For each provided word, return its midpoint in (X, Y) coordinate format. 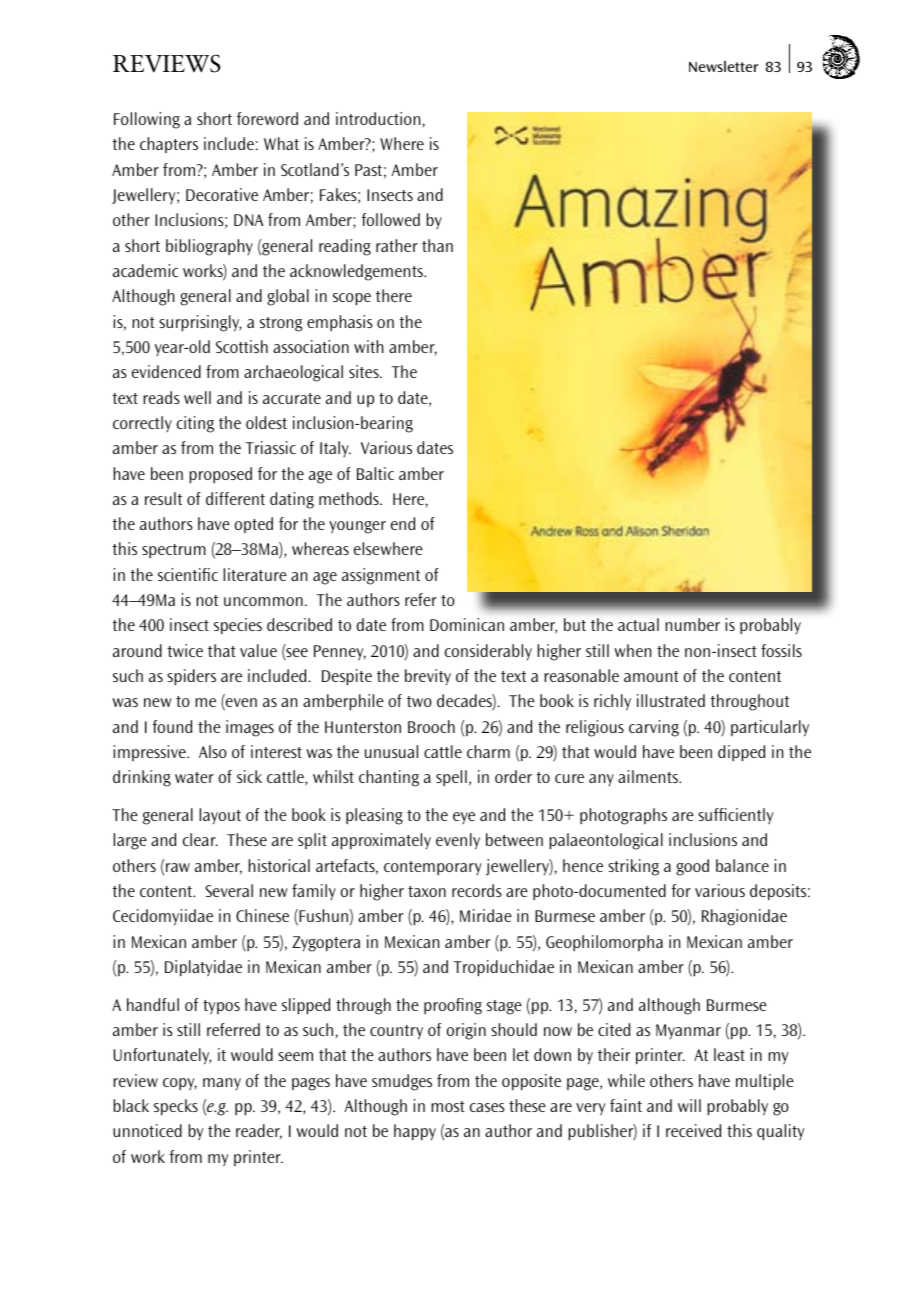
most (448, 1106)
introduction (378, 118)
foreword (267, 118)
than (437, 245)
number (693, 624)
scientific (188, 574)
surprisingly (200, 323)
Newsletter (723, 66)
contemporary (433, 868)
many (222, 1084)
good (692, 867)
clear (200, 839)
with (369, 346)
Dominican (467, 624)
